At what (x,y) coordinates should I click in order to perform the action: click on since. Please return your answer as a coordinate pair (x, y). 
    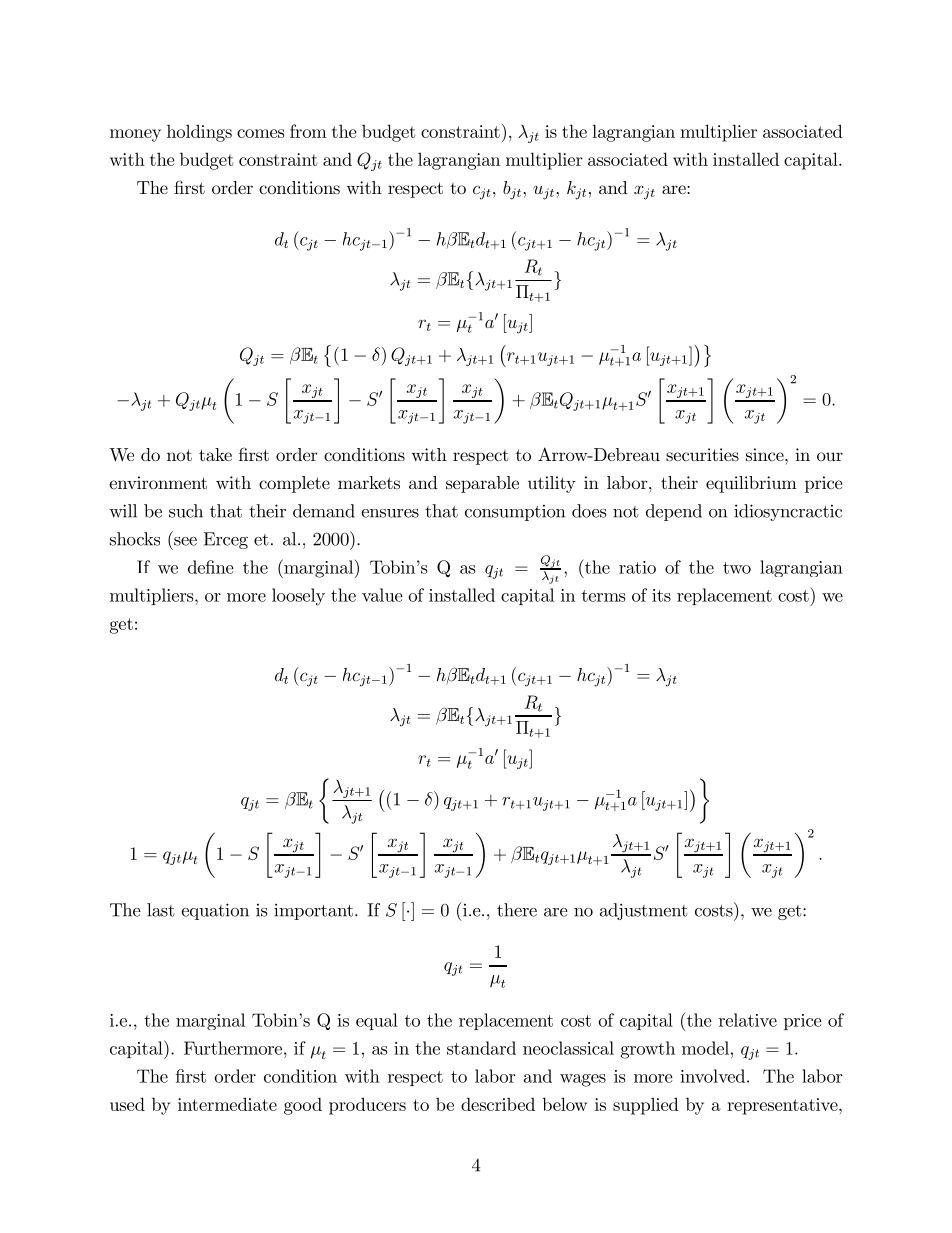
    Looking at the image, I should click on (766, 454).
